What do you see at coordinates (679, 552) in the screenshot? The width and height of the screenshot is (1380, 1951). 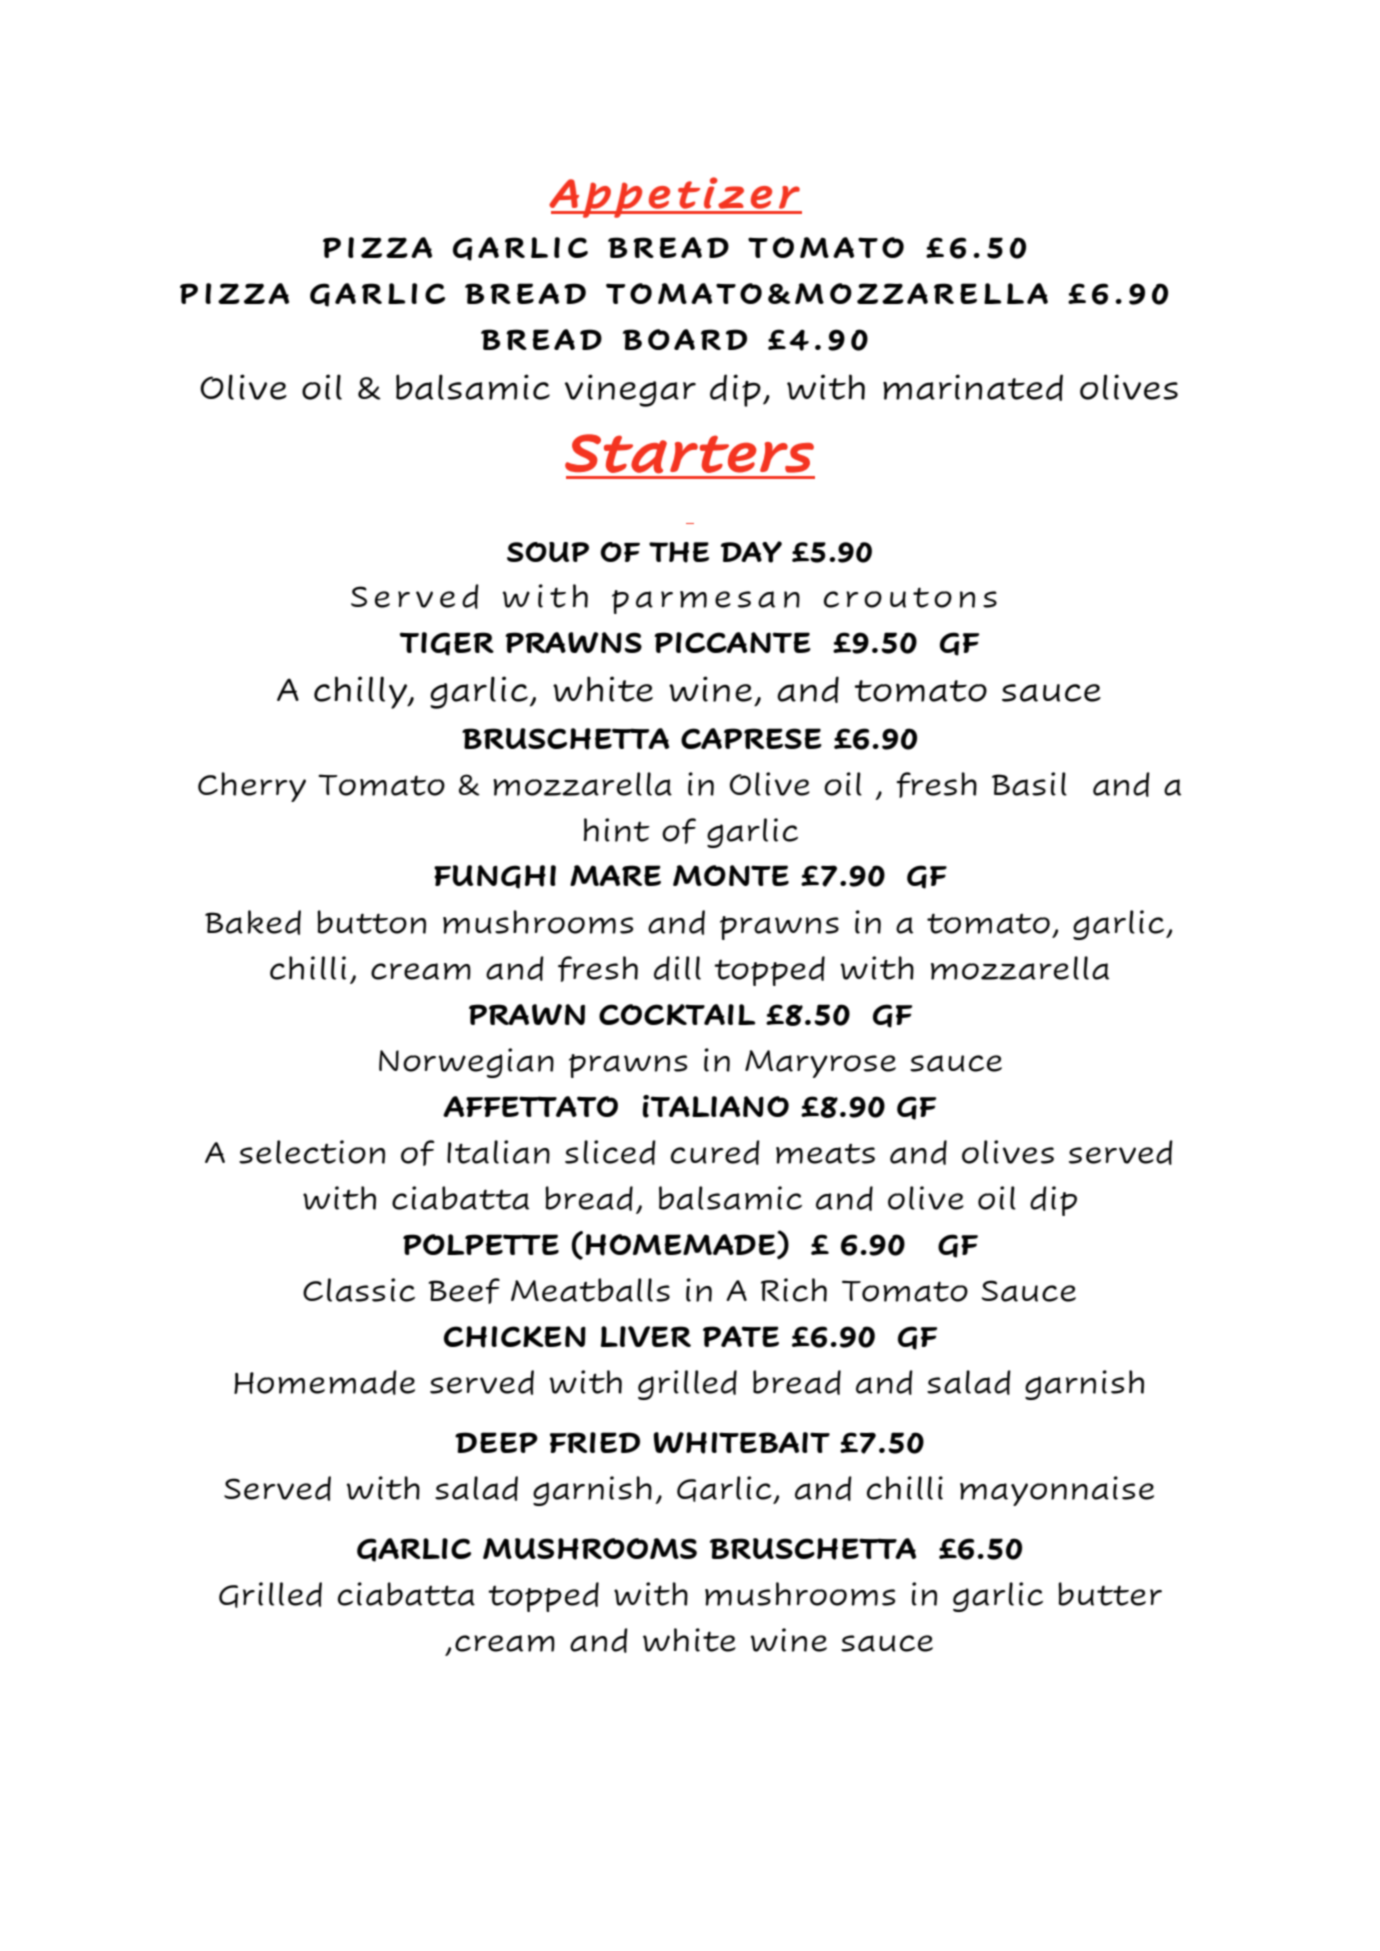 I see `THE` at bounding box center [679, 552].
